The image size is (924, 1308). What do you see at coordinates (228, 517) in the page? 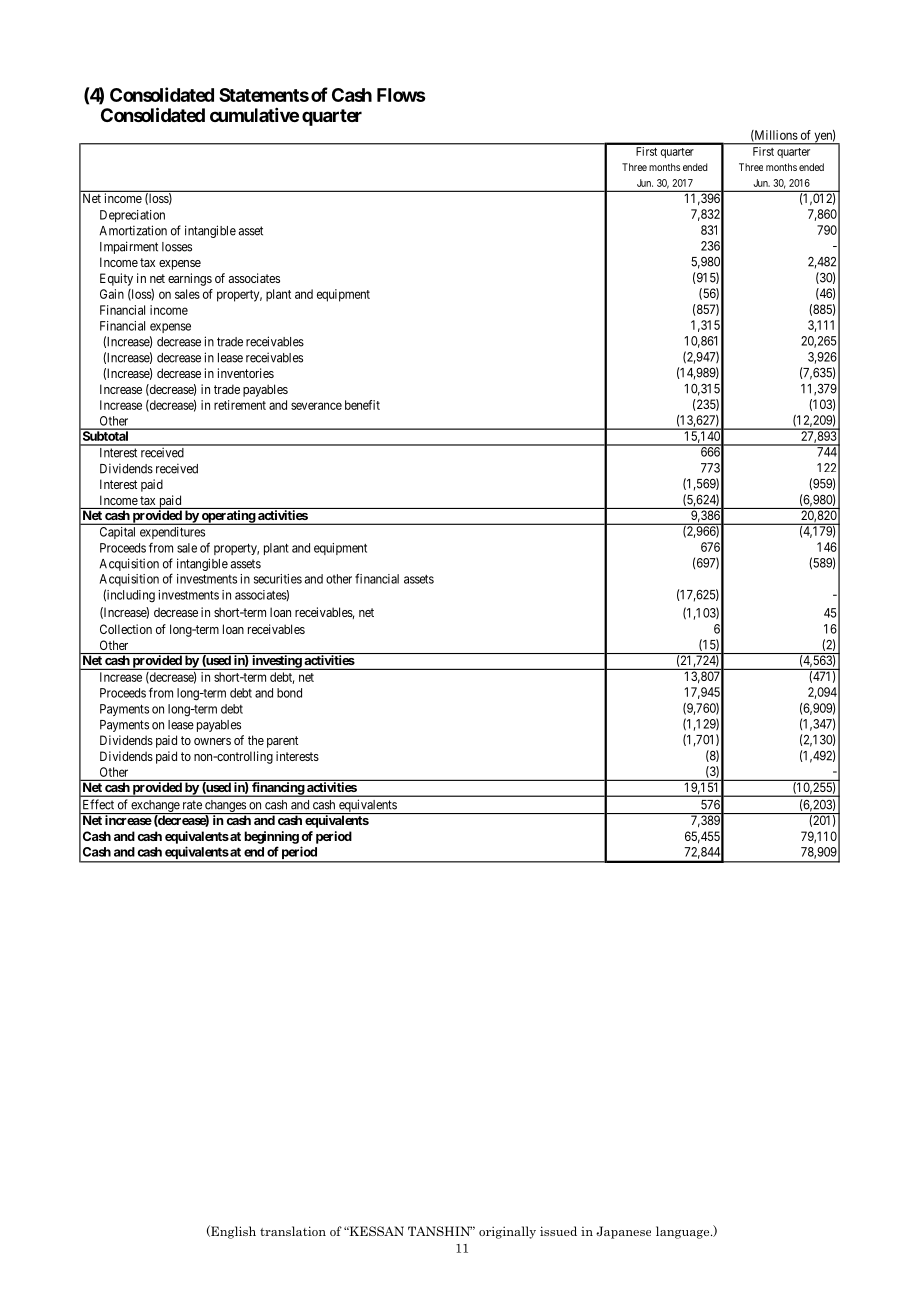
I see `operating` at bounding box center [228, 517].
